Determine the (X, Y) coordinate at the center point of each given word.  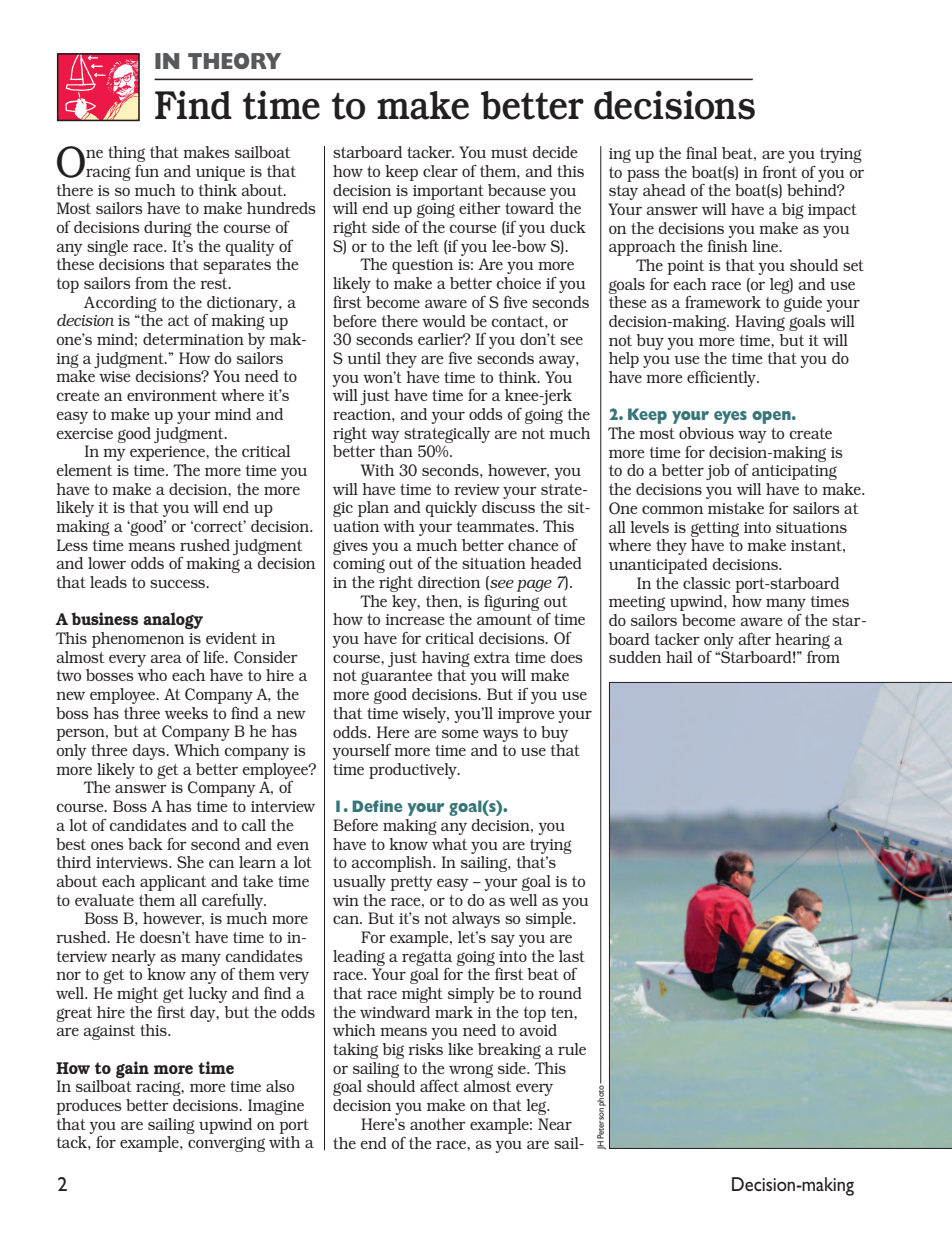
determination (193, 339)
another (438, 1124)
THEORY (234, 61)
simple (550, 920)
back (145, 844)
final (701, 153)
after (755, 638)
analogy (173, 620)
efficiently (722, 378)
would (444, 321)
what (449, 844)
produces (89, 1107)
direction (449, 582)
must (509, 152)
